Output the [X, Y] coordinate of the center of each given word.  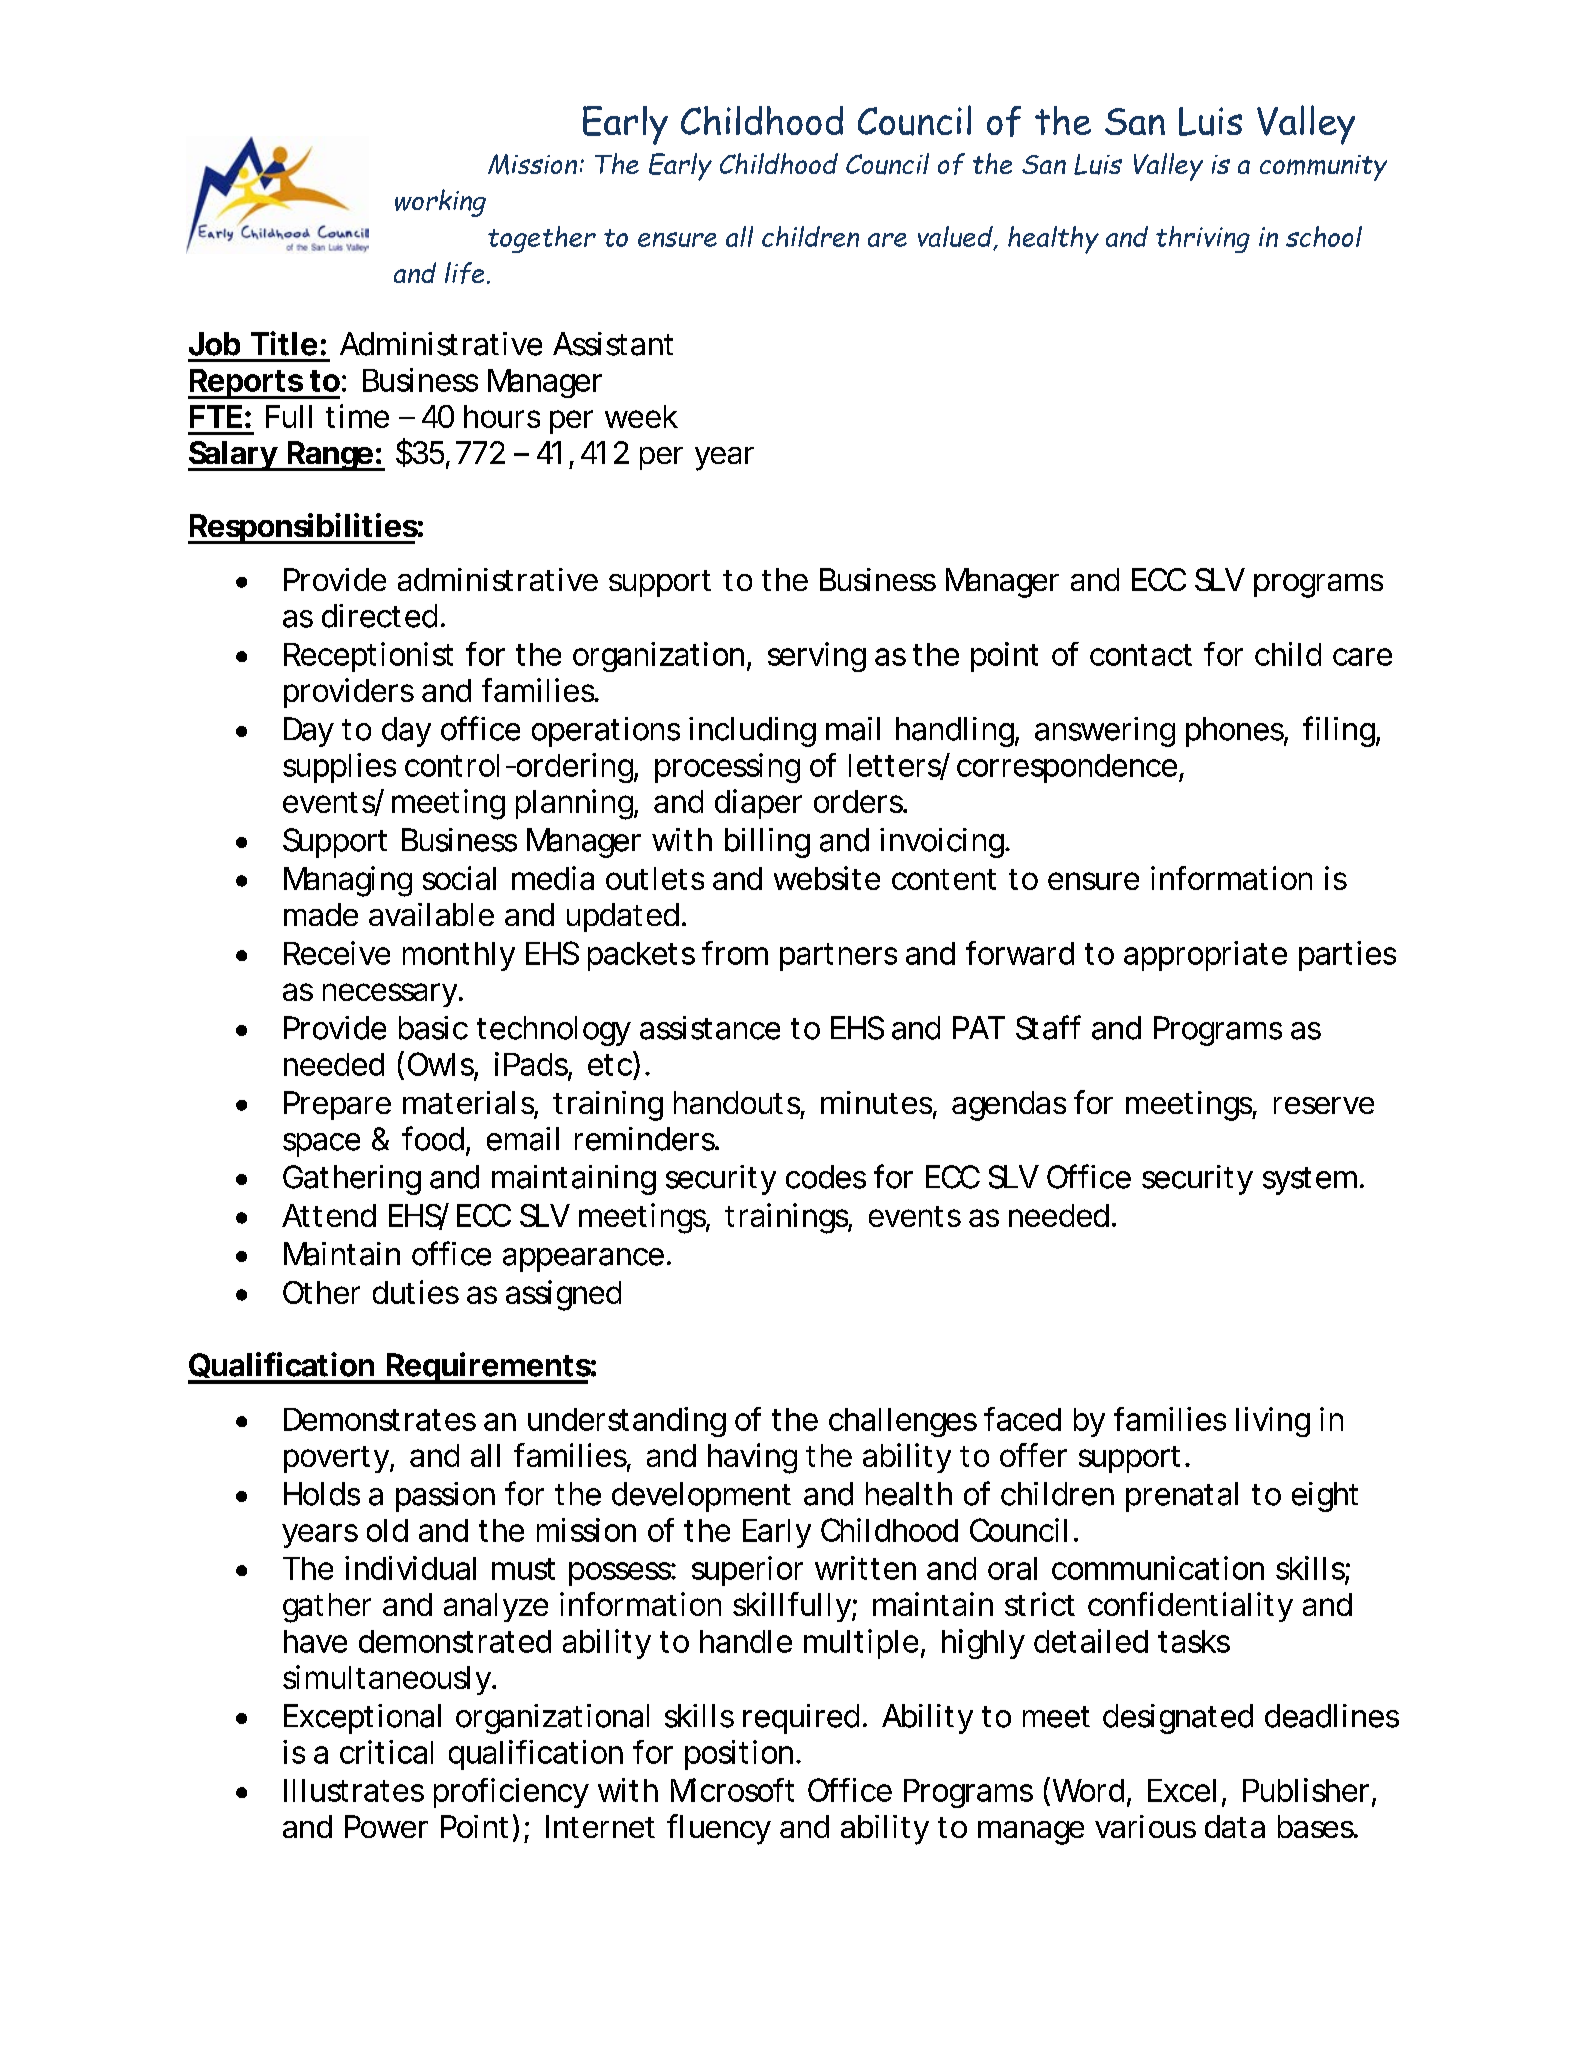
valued [956, 238]
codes [826, 1177]
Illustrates [354, 1790]
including [752, 732]
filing [1340, 731]
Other [321, 1292]
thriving [1203, 239]
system [1310, 1181]
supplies [339, 768]
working [440, 203]
